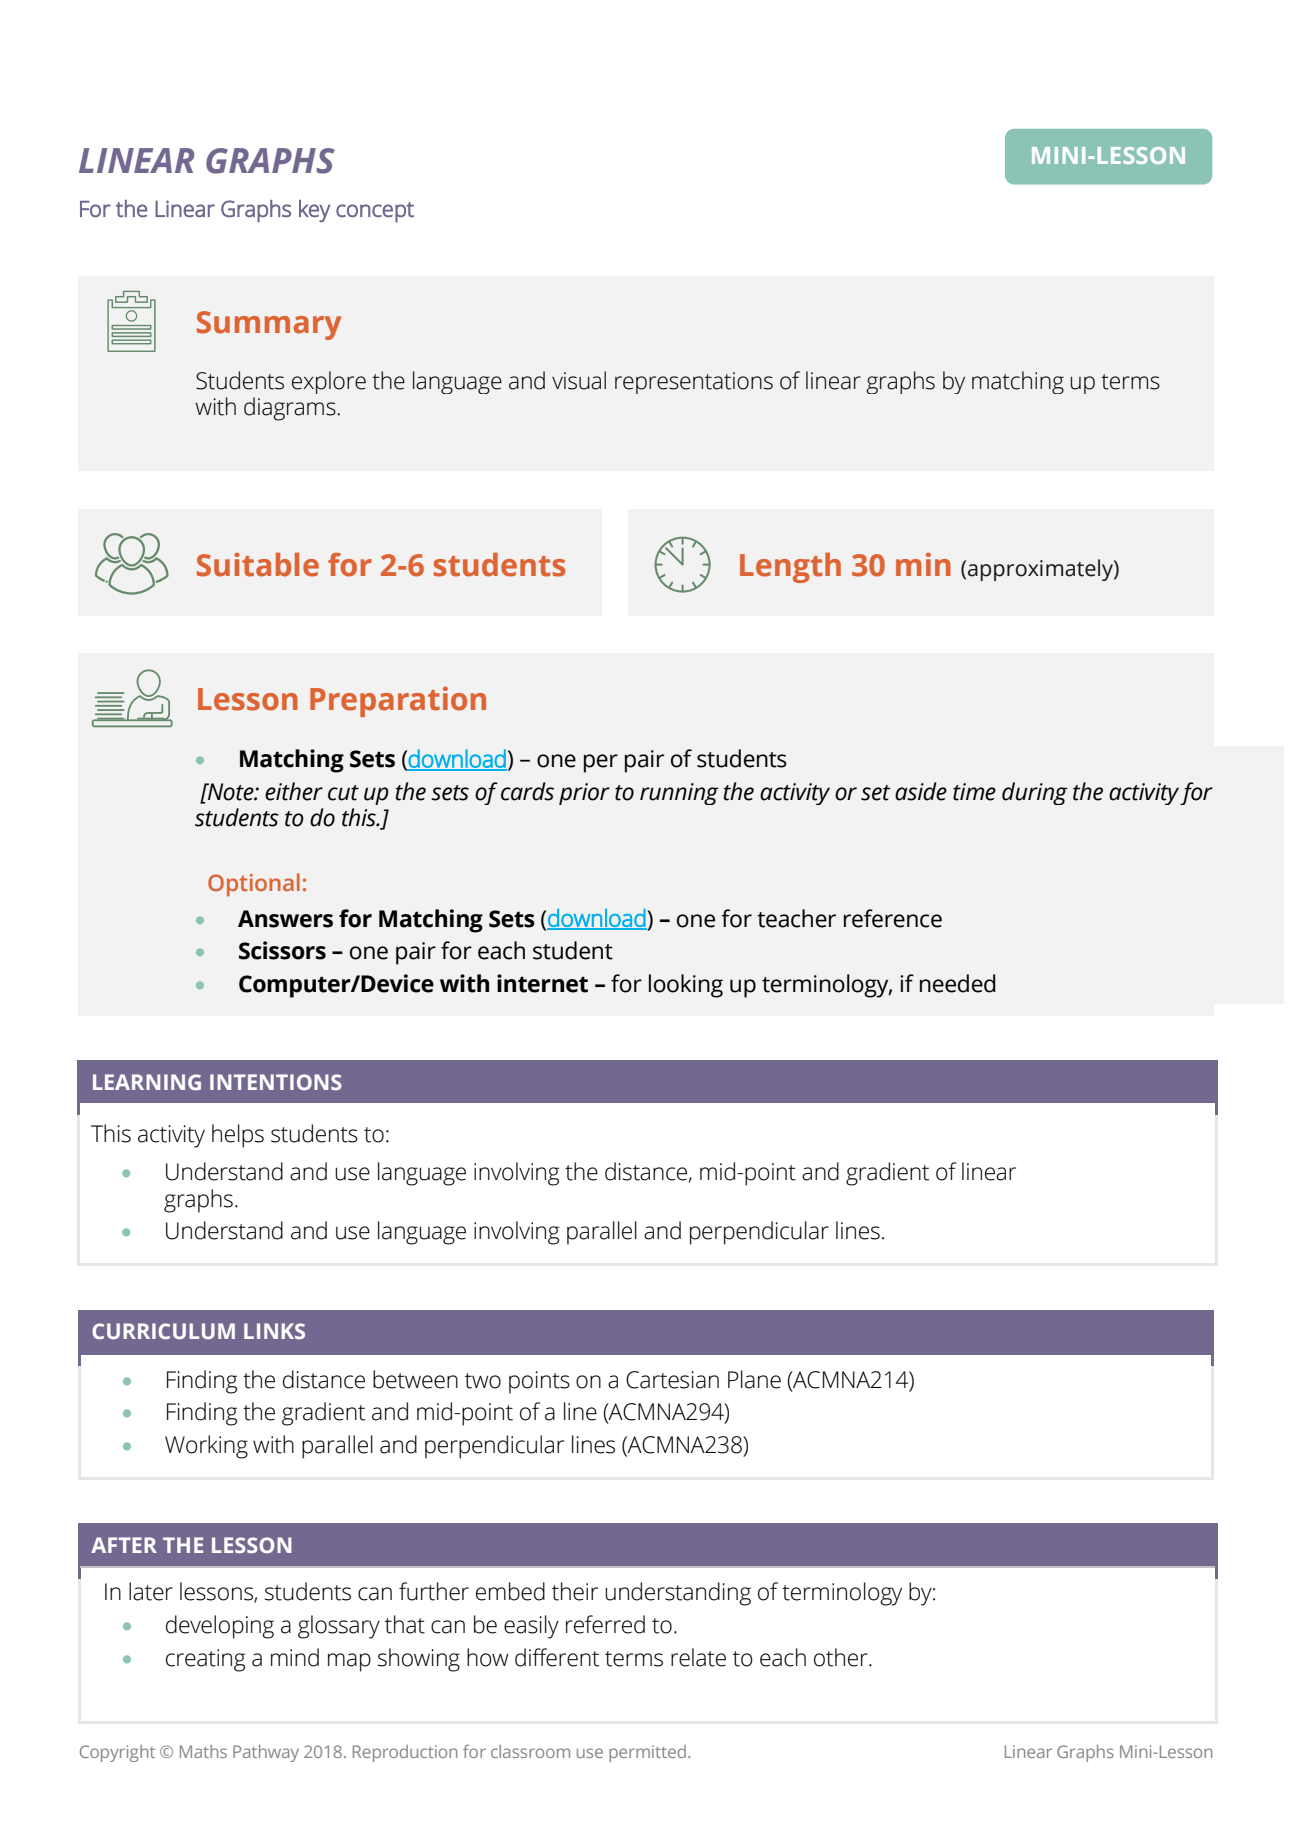 Image resolution: width=1293 pixels, height=1827 pixels. I want to click on representations, so click(694, 383).
